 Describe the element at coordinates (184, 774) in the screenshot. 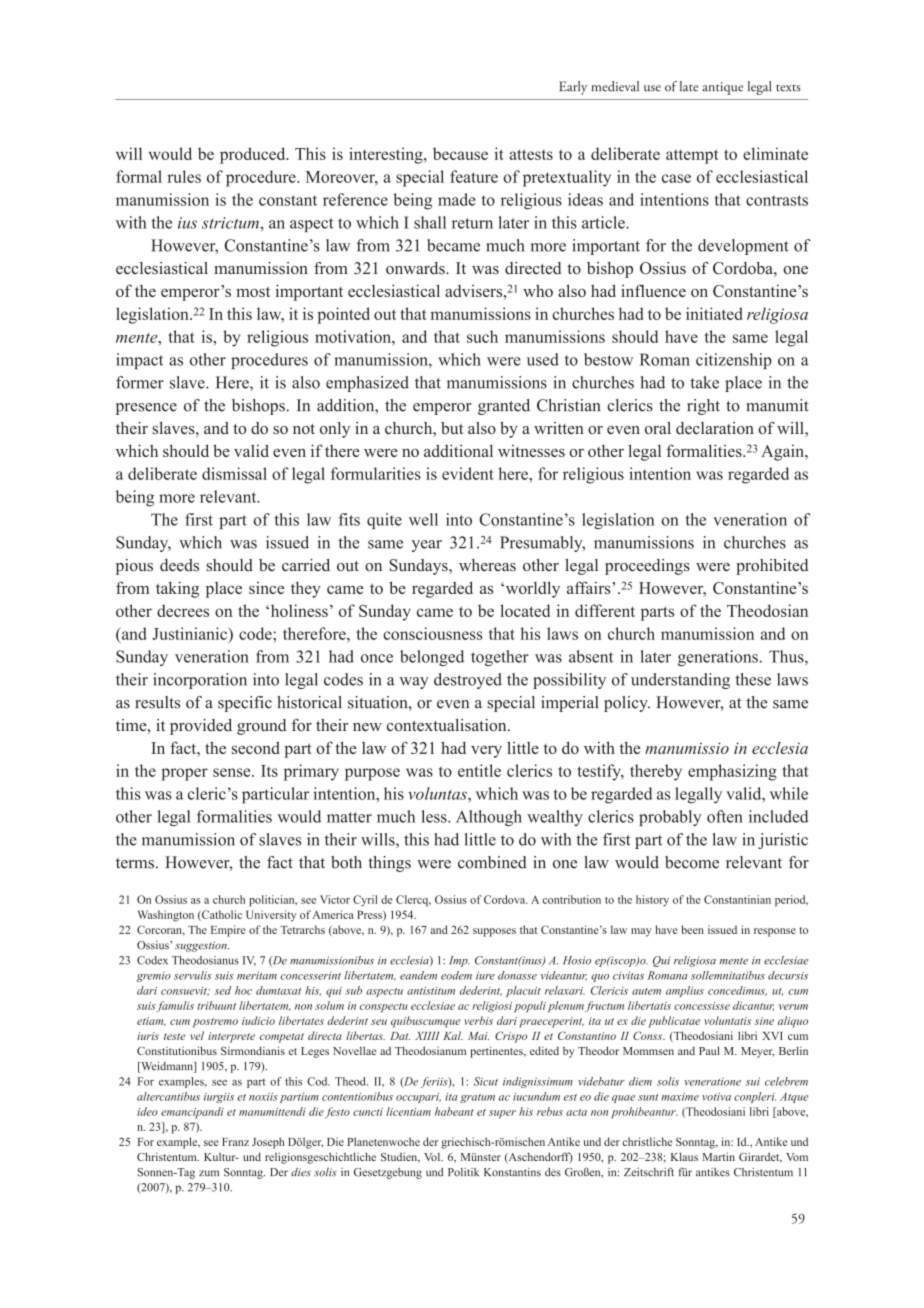

I see `proper` at that location.
